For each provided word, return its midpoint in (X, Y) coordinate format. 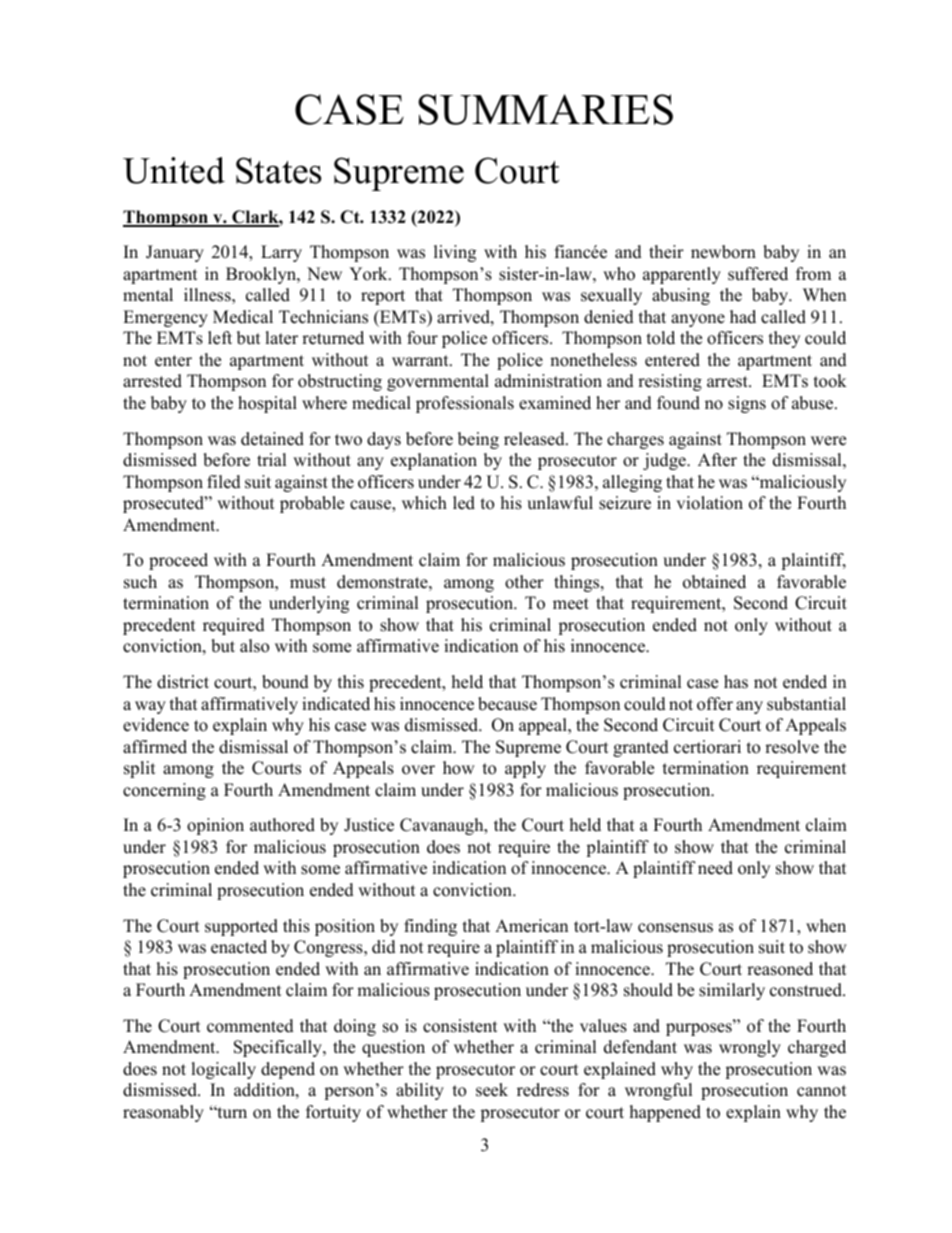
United (174, 170)
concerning (164, 791)
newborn (723, 252)
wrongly (750, 1048)
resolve (792, 747)
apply (525, 769)
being (478, 440)
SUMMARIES (545, 109)
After (717, 460)
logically (223, 1070)
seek (492, 1090)
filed (224, 482)
